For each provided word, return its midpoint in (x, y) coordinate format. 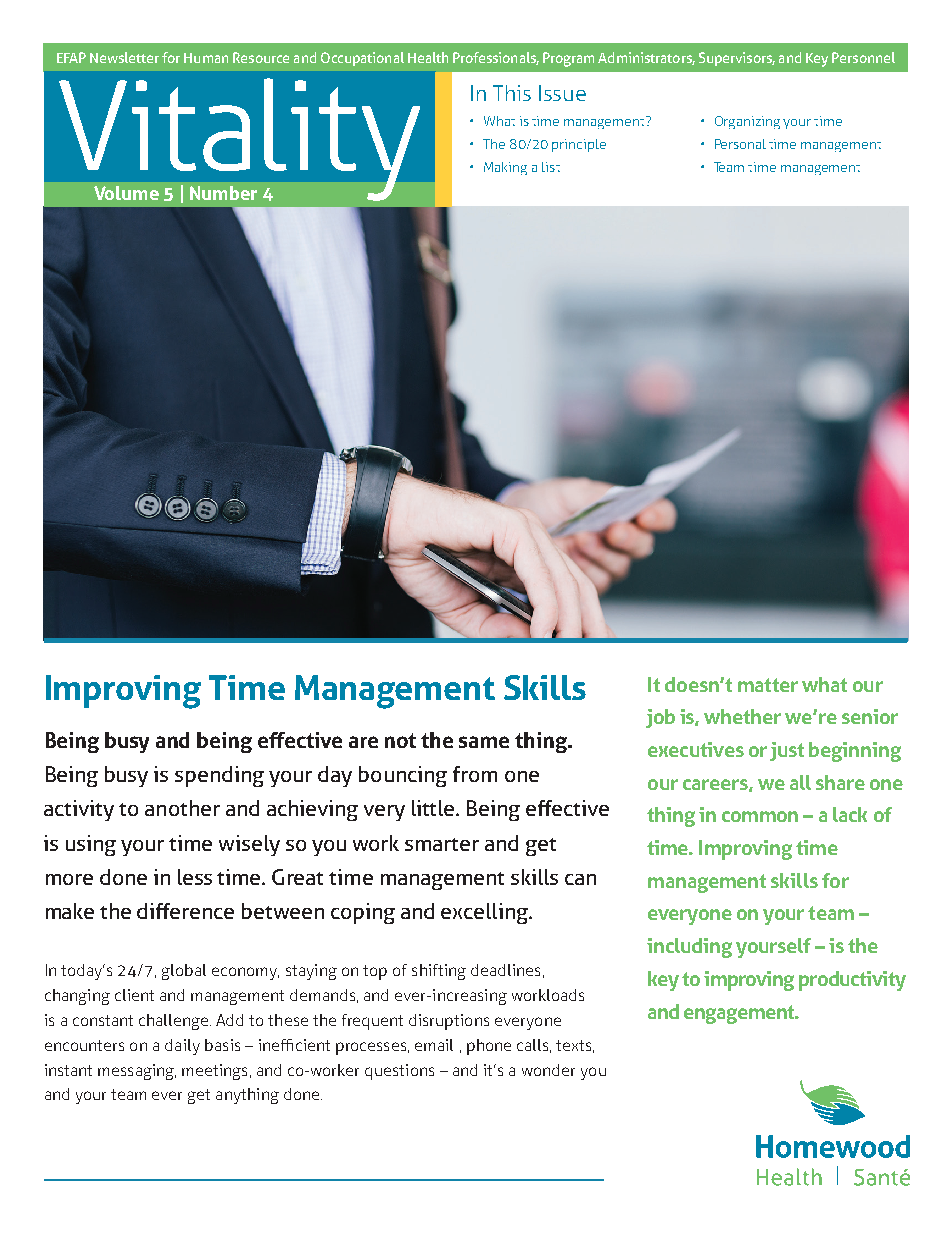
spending (219, 776)
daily (182, 1047)
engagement (740, 1014)
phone (489, 1047)
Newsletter (124, 57)
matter (768, 685)
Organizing (747, 122)
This (512, 93)
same (484, 742)
